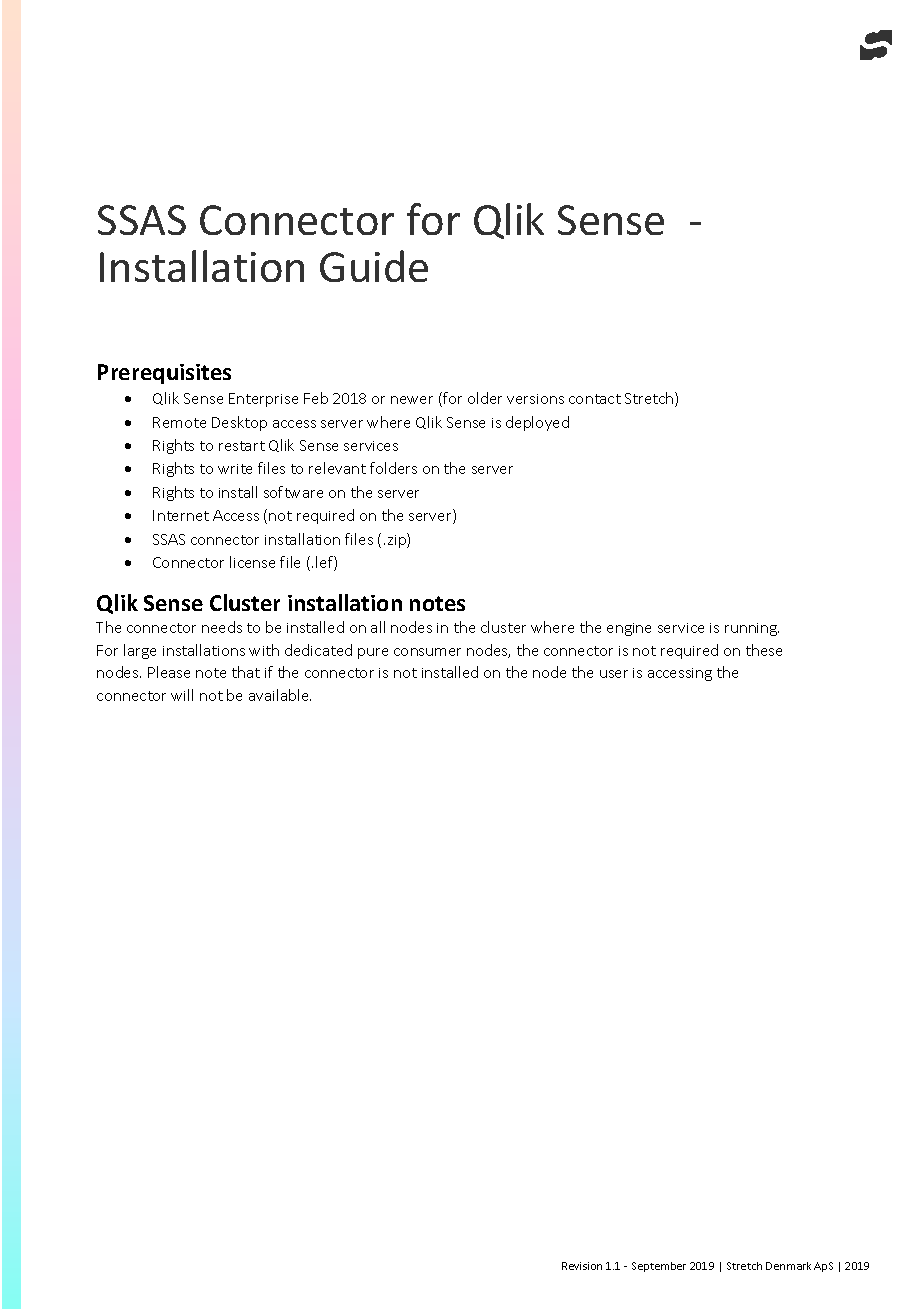 The height and width of the page is (1309, 924). What do you see at coordinates (614, 674) in the page?
I see `user` at bounding box center [614, 674].
